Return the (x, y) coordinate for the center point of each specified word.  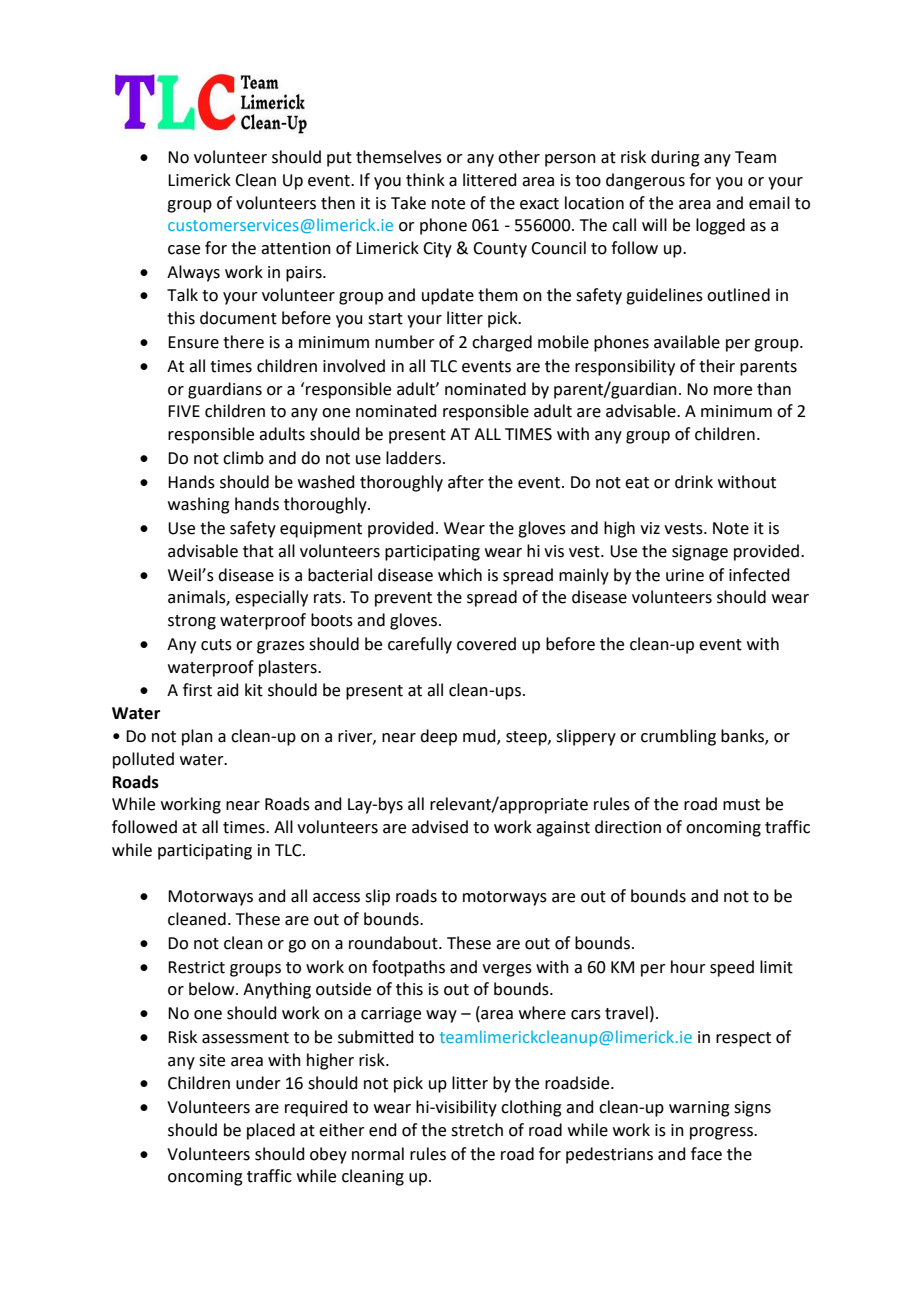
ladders (413, 458)
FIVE (184, 411)
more (733, 391)
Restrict (196, 967)
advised (440, 827)
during (675, 158)
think (425, 180)
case (184, 250)
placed (271, 1131)
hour (688, 967)
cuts (216, 645)
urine (685, 575)
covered (486, 644)
